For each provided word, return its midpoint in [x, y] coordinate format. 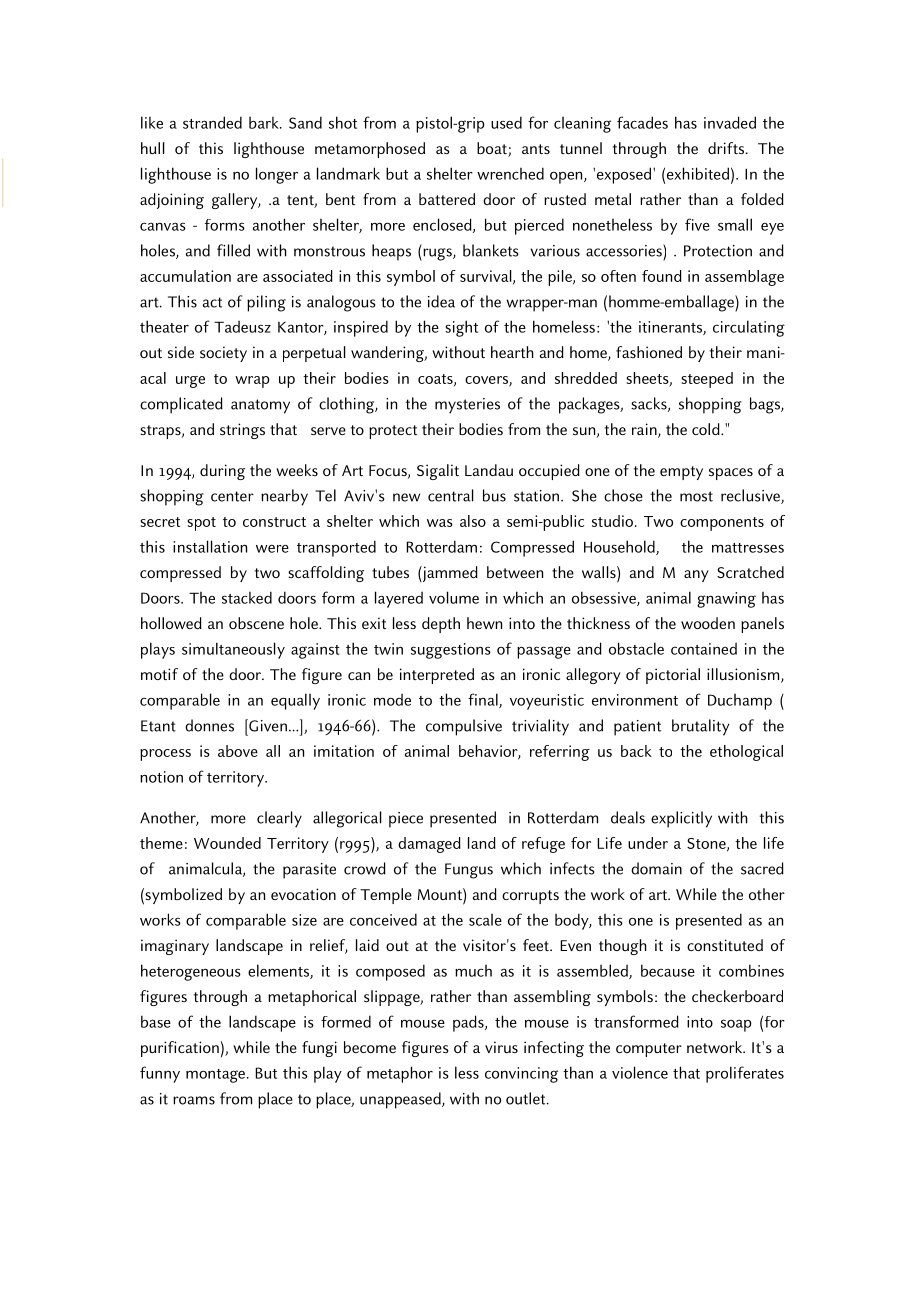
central [451, 495]
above [238, 751]
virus [501, 1047]
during [222, 472]
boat [493, 149]
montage [215, 1076]
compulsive [464, 727]
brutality [700, 727]
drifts [727, 148]
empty [681, 473]
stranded [212, 122]
